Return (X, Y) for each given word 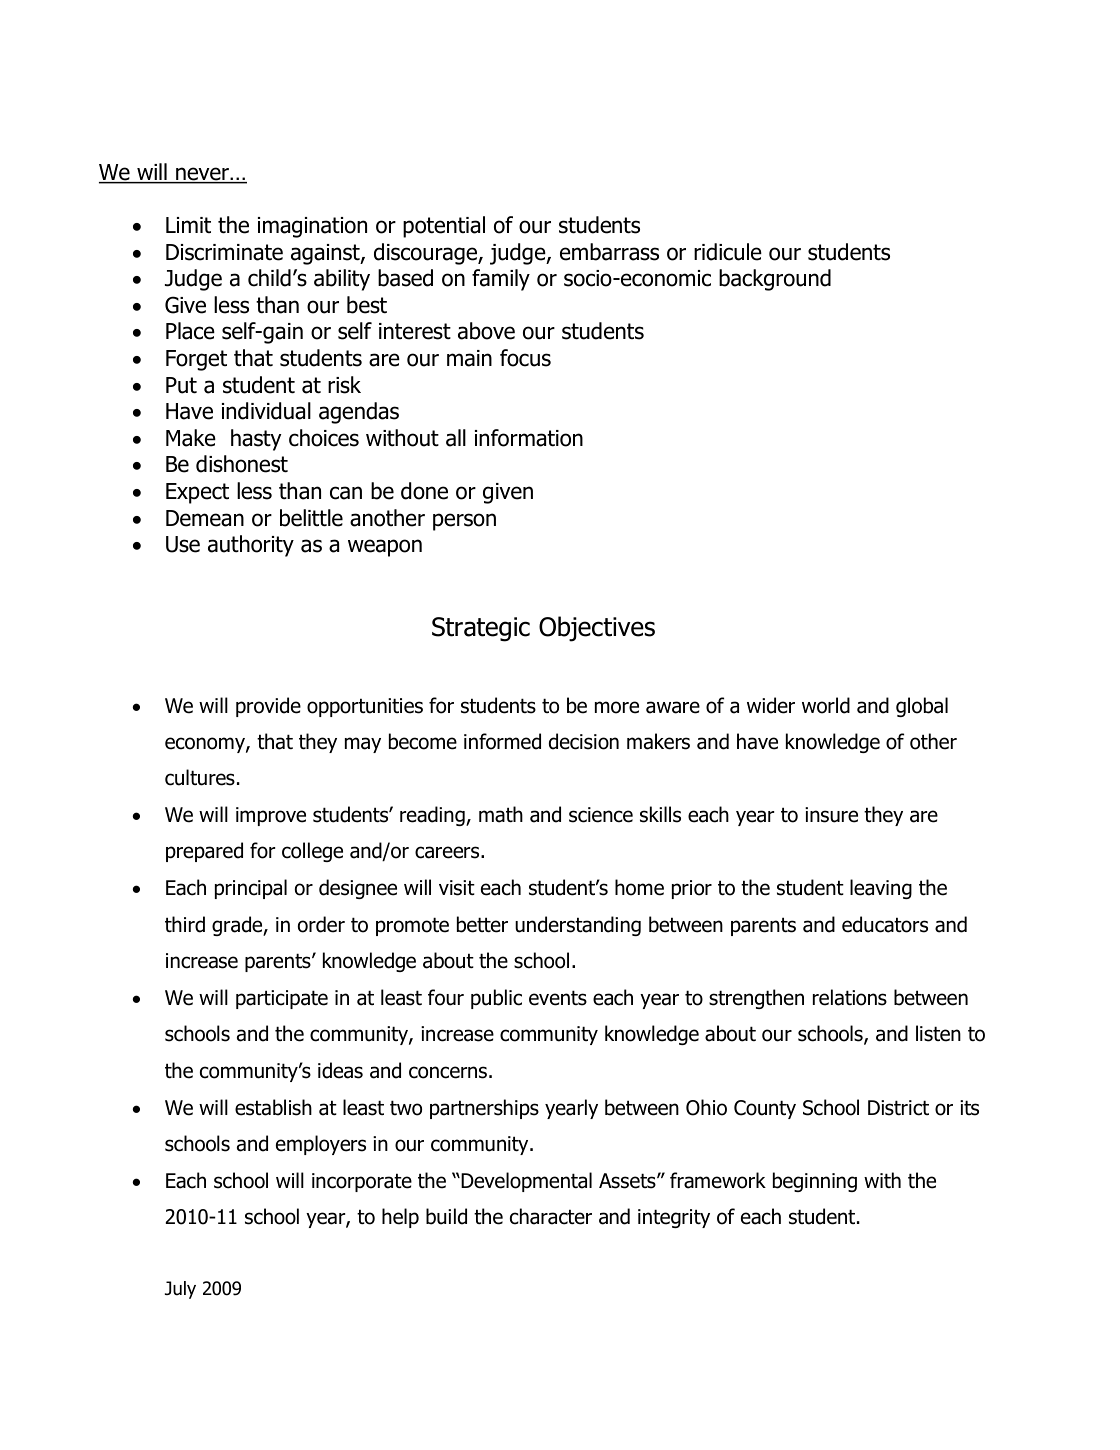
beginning (815, 1182)
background (775, 280)
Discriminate (224, 252)
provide (268, 707)
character (551, 1216)
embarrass (609, 252)
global (922, 707)
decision (584, 741)
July (180, 1290)
